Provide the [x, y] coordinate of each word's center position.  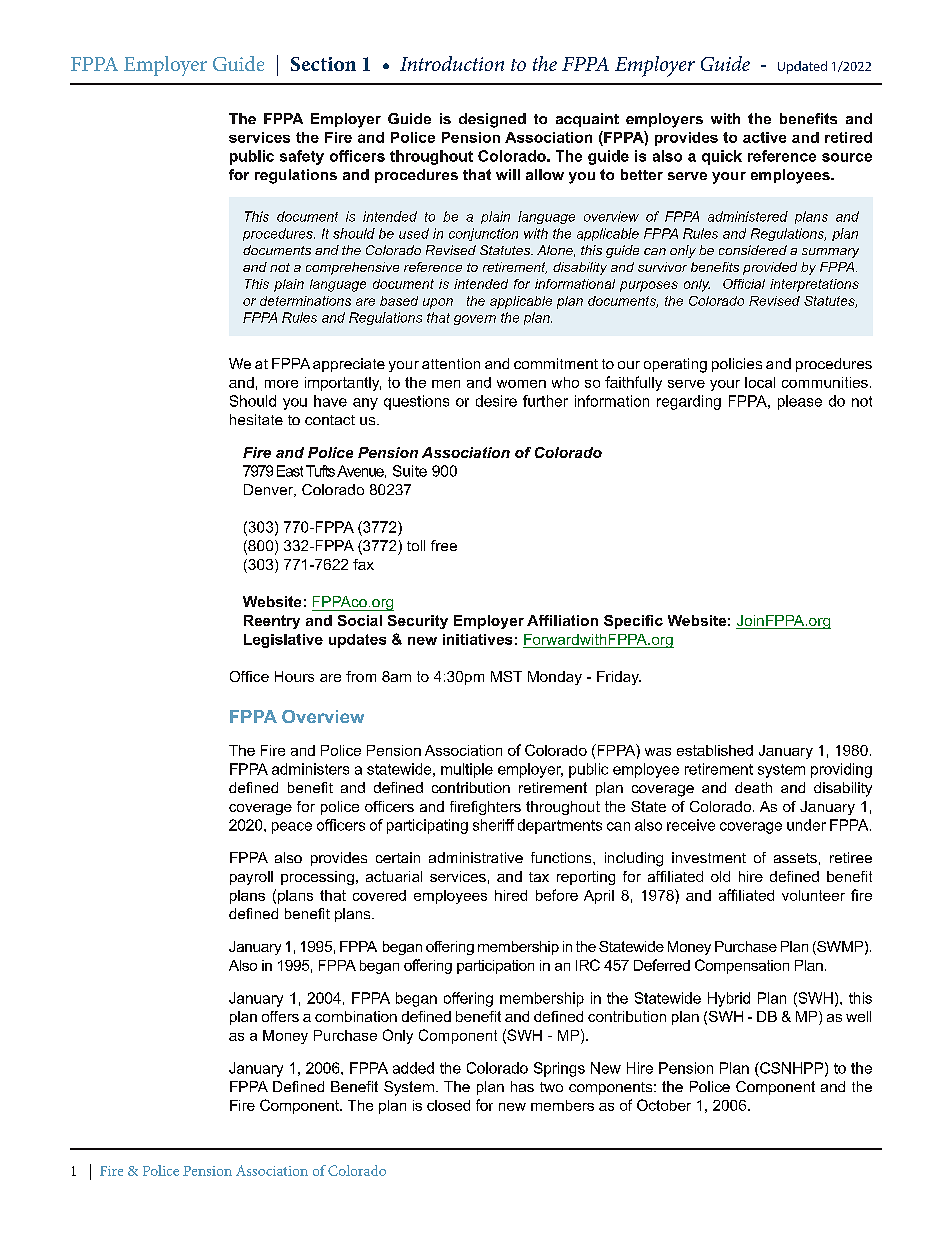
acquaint [587, 120]
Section [323, 64]
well [858, 1016]
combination [356, 1016]
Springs [559, 1069]
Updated [802, 67]
